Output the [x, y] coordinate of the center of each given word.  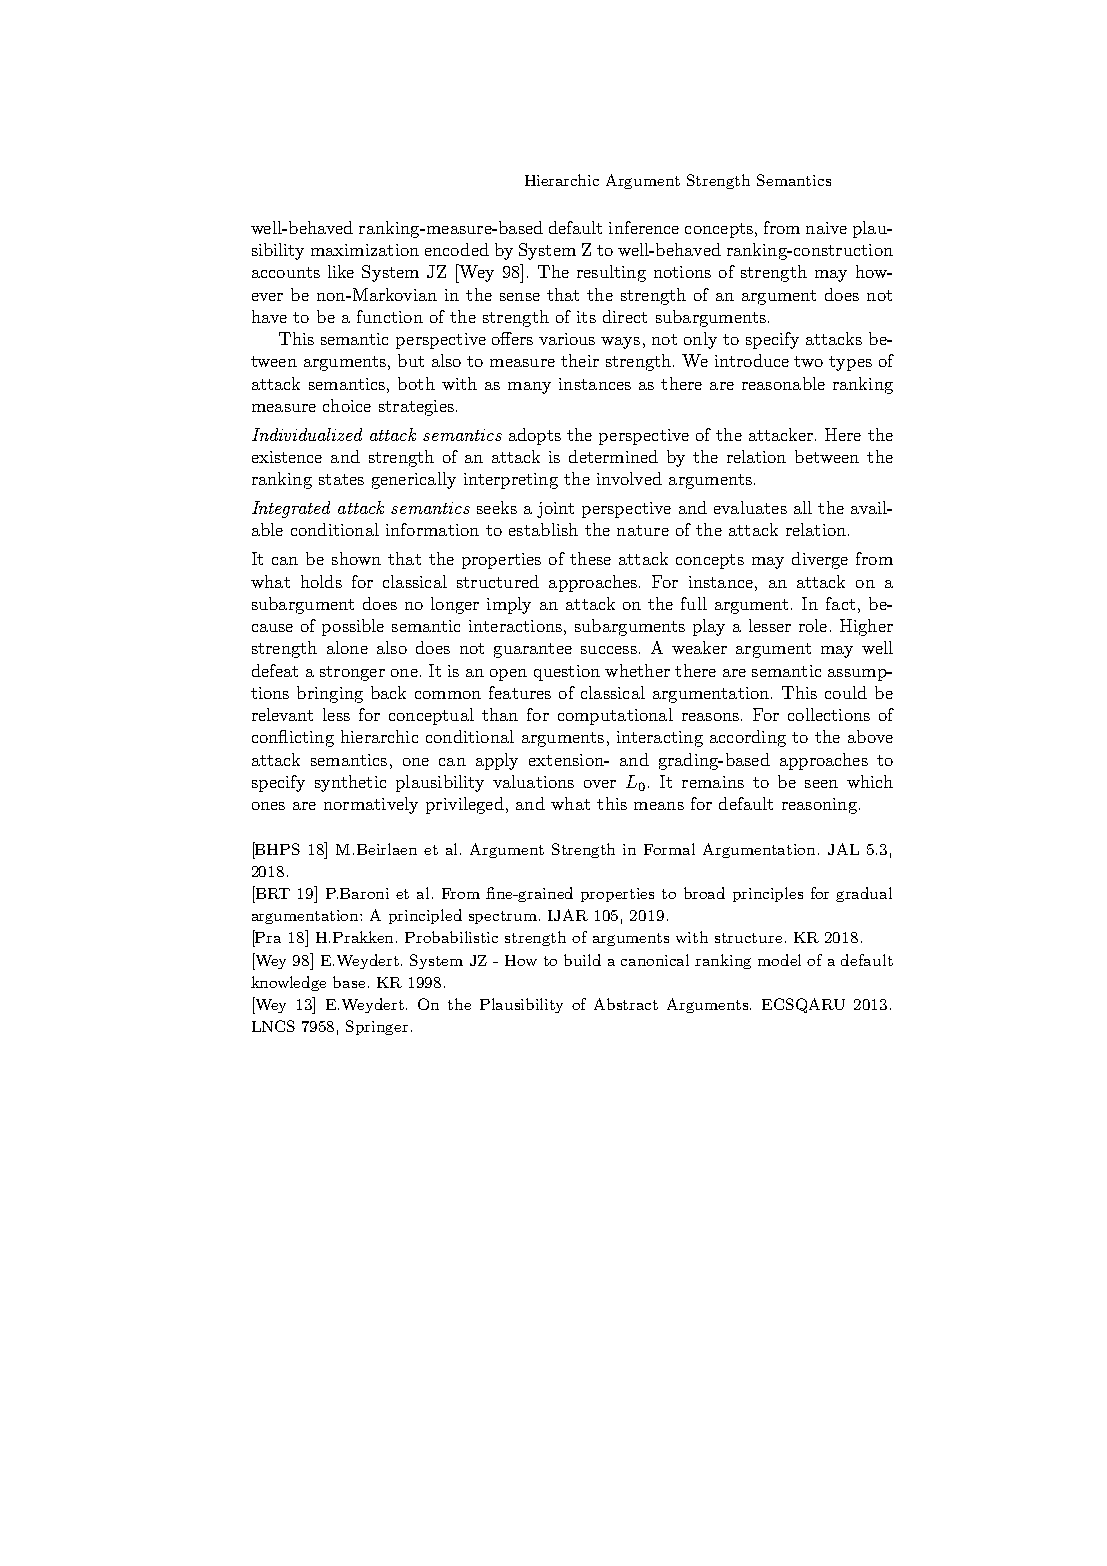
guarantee [533, 650]
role [813, 625]
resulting [611, 273]
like [341, 271]
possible [353, 627]
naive [826, 228]
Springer [377, 1027]
